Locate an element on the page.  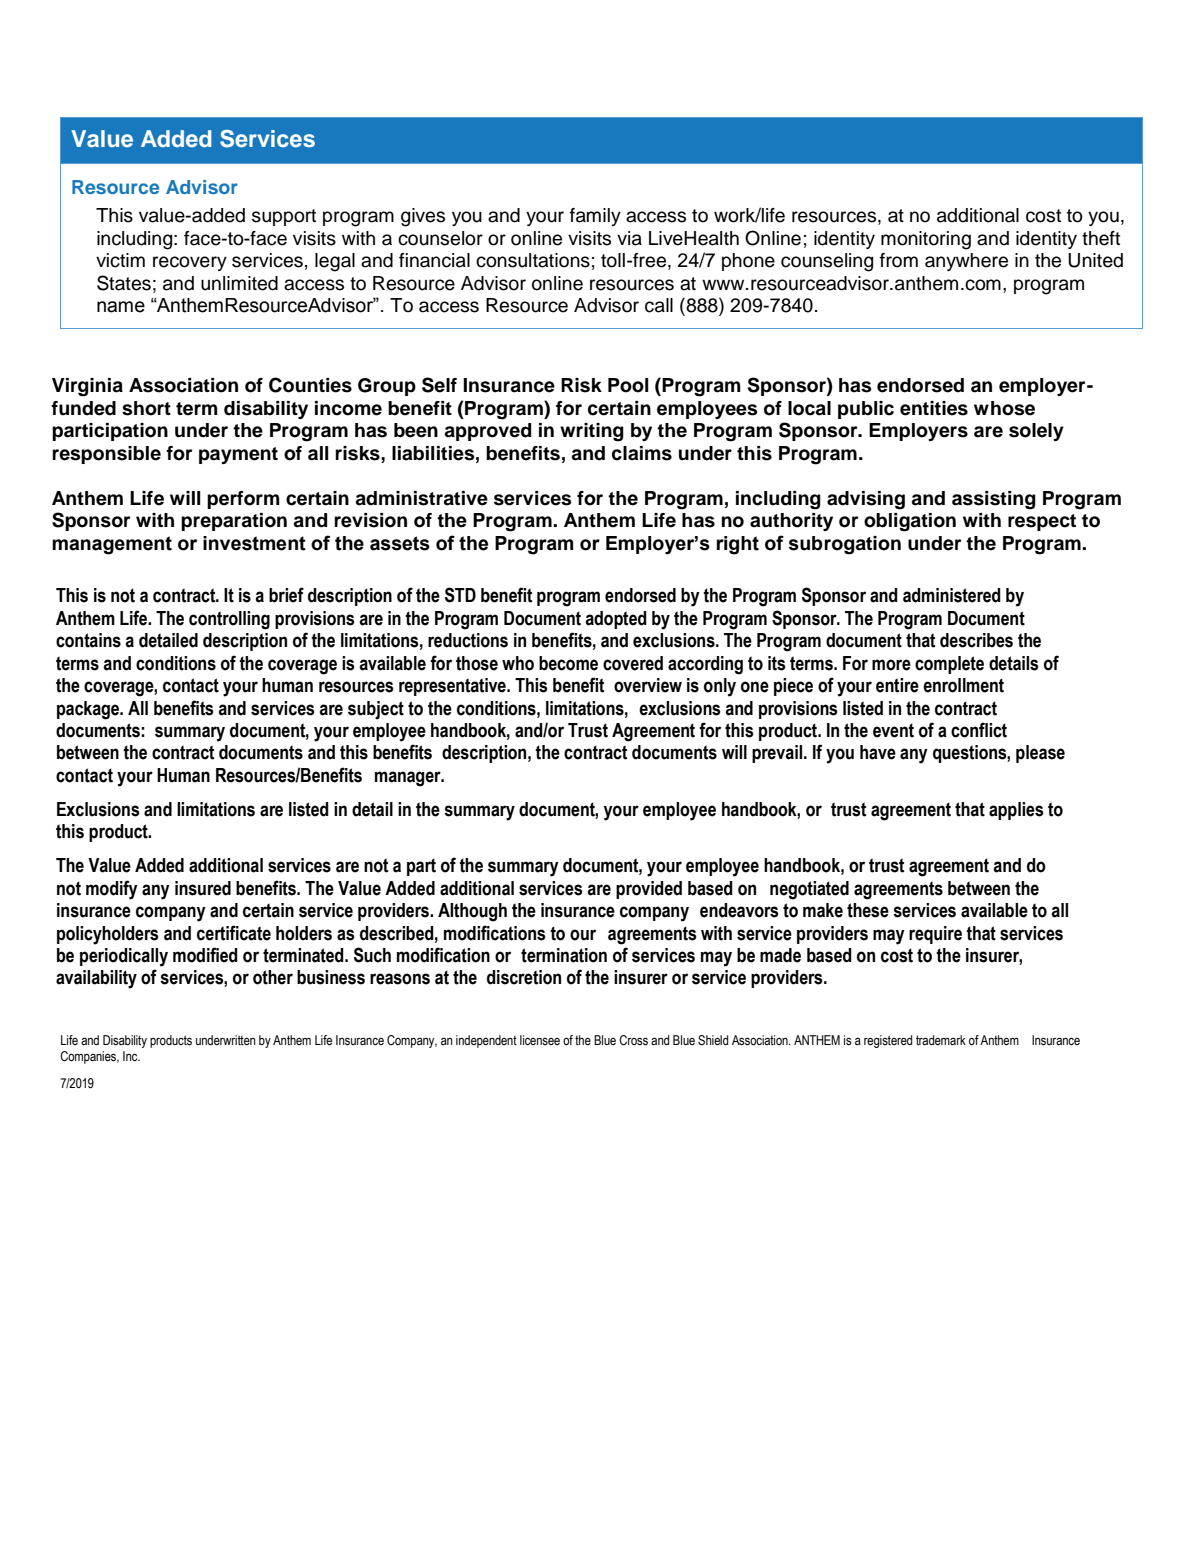
prevail is located at coordinates (778, 754).
